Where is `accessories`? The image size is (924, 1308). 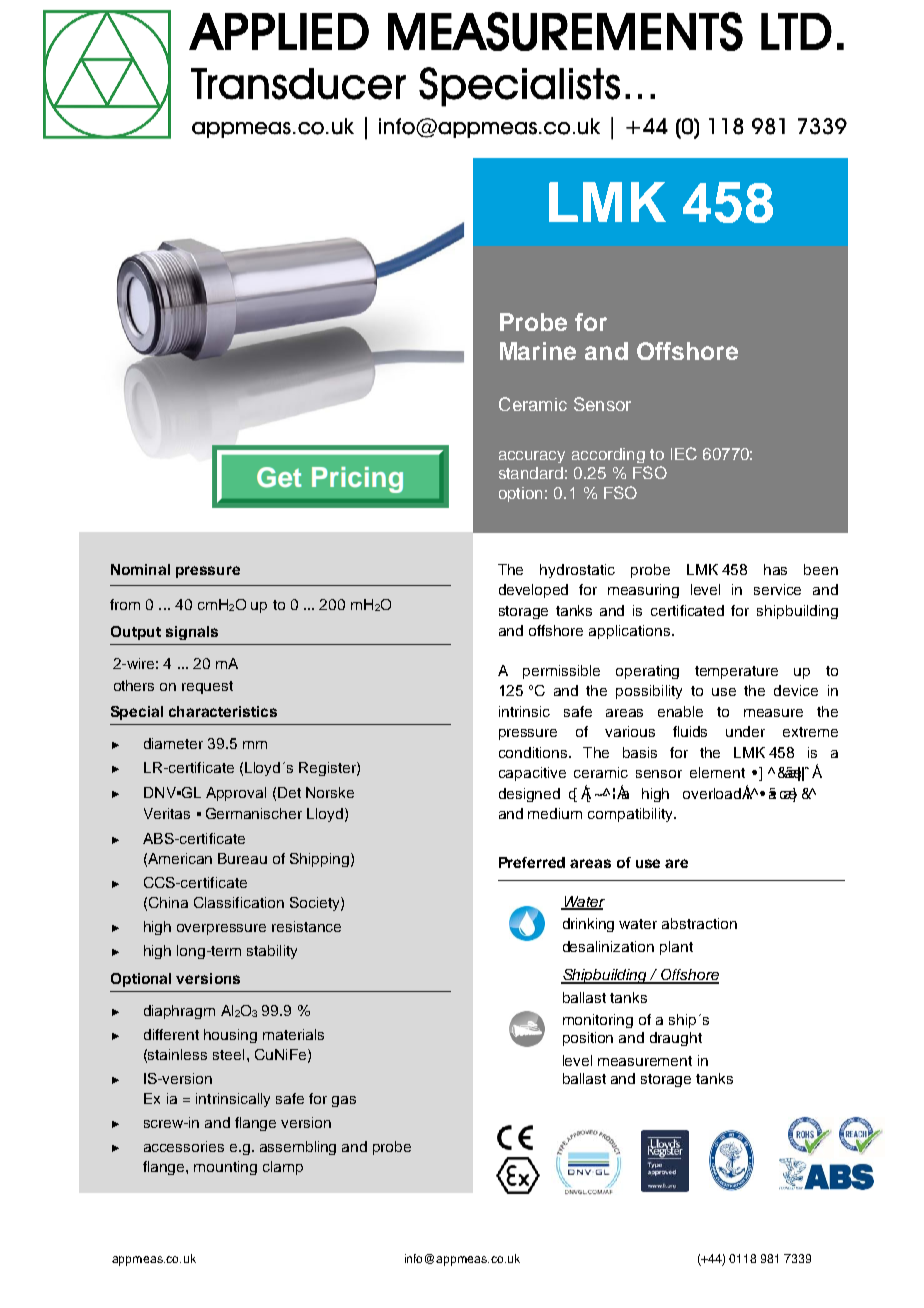 accessories is located at coordinates (184, 1146).
